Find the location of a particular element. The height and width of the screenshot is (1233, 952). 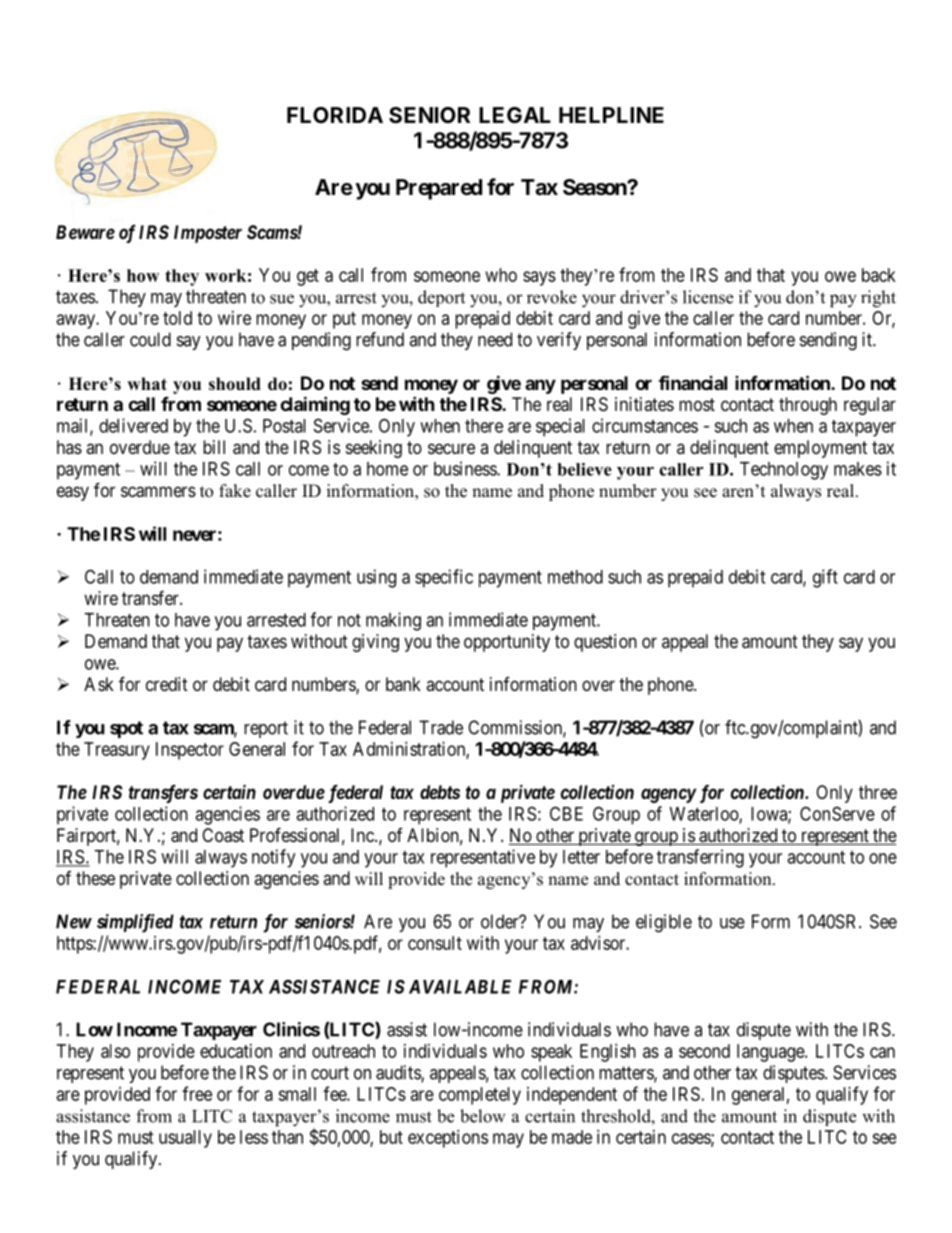

these is located at coordinates (95, 878).
